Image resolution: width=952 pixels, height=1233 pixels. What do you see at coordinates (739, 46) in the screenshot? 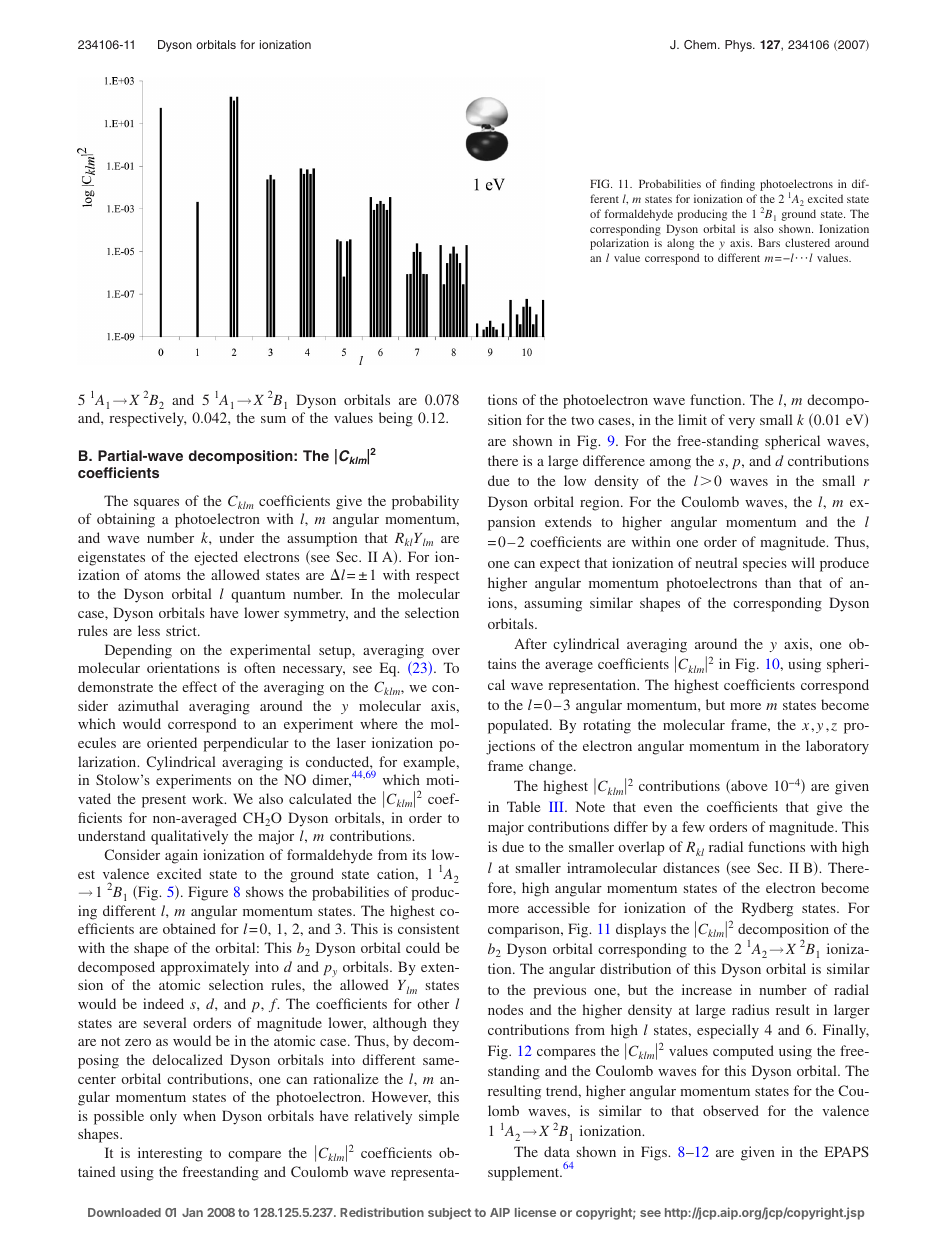
I see `Phys` at bounding box center [739, 46].
